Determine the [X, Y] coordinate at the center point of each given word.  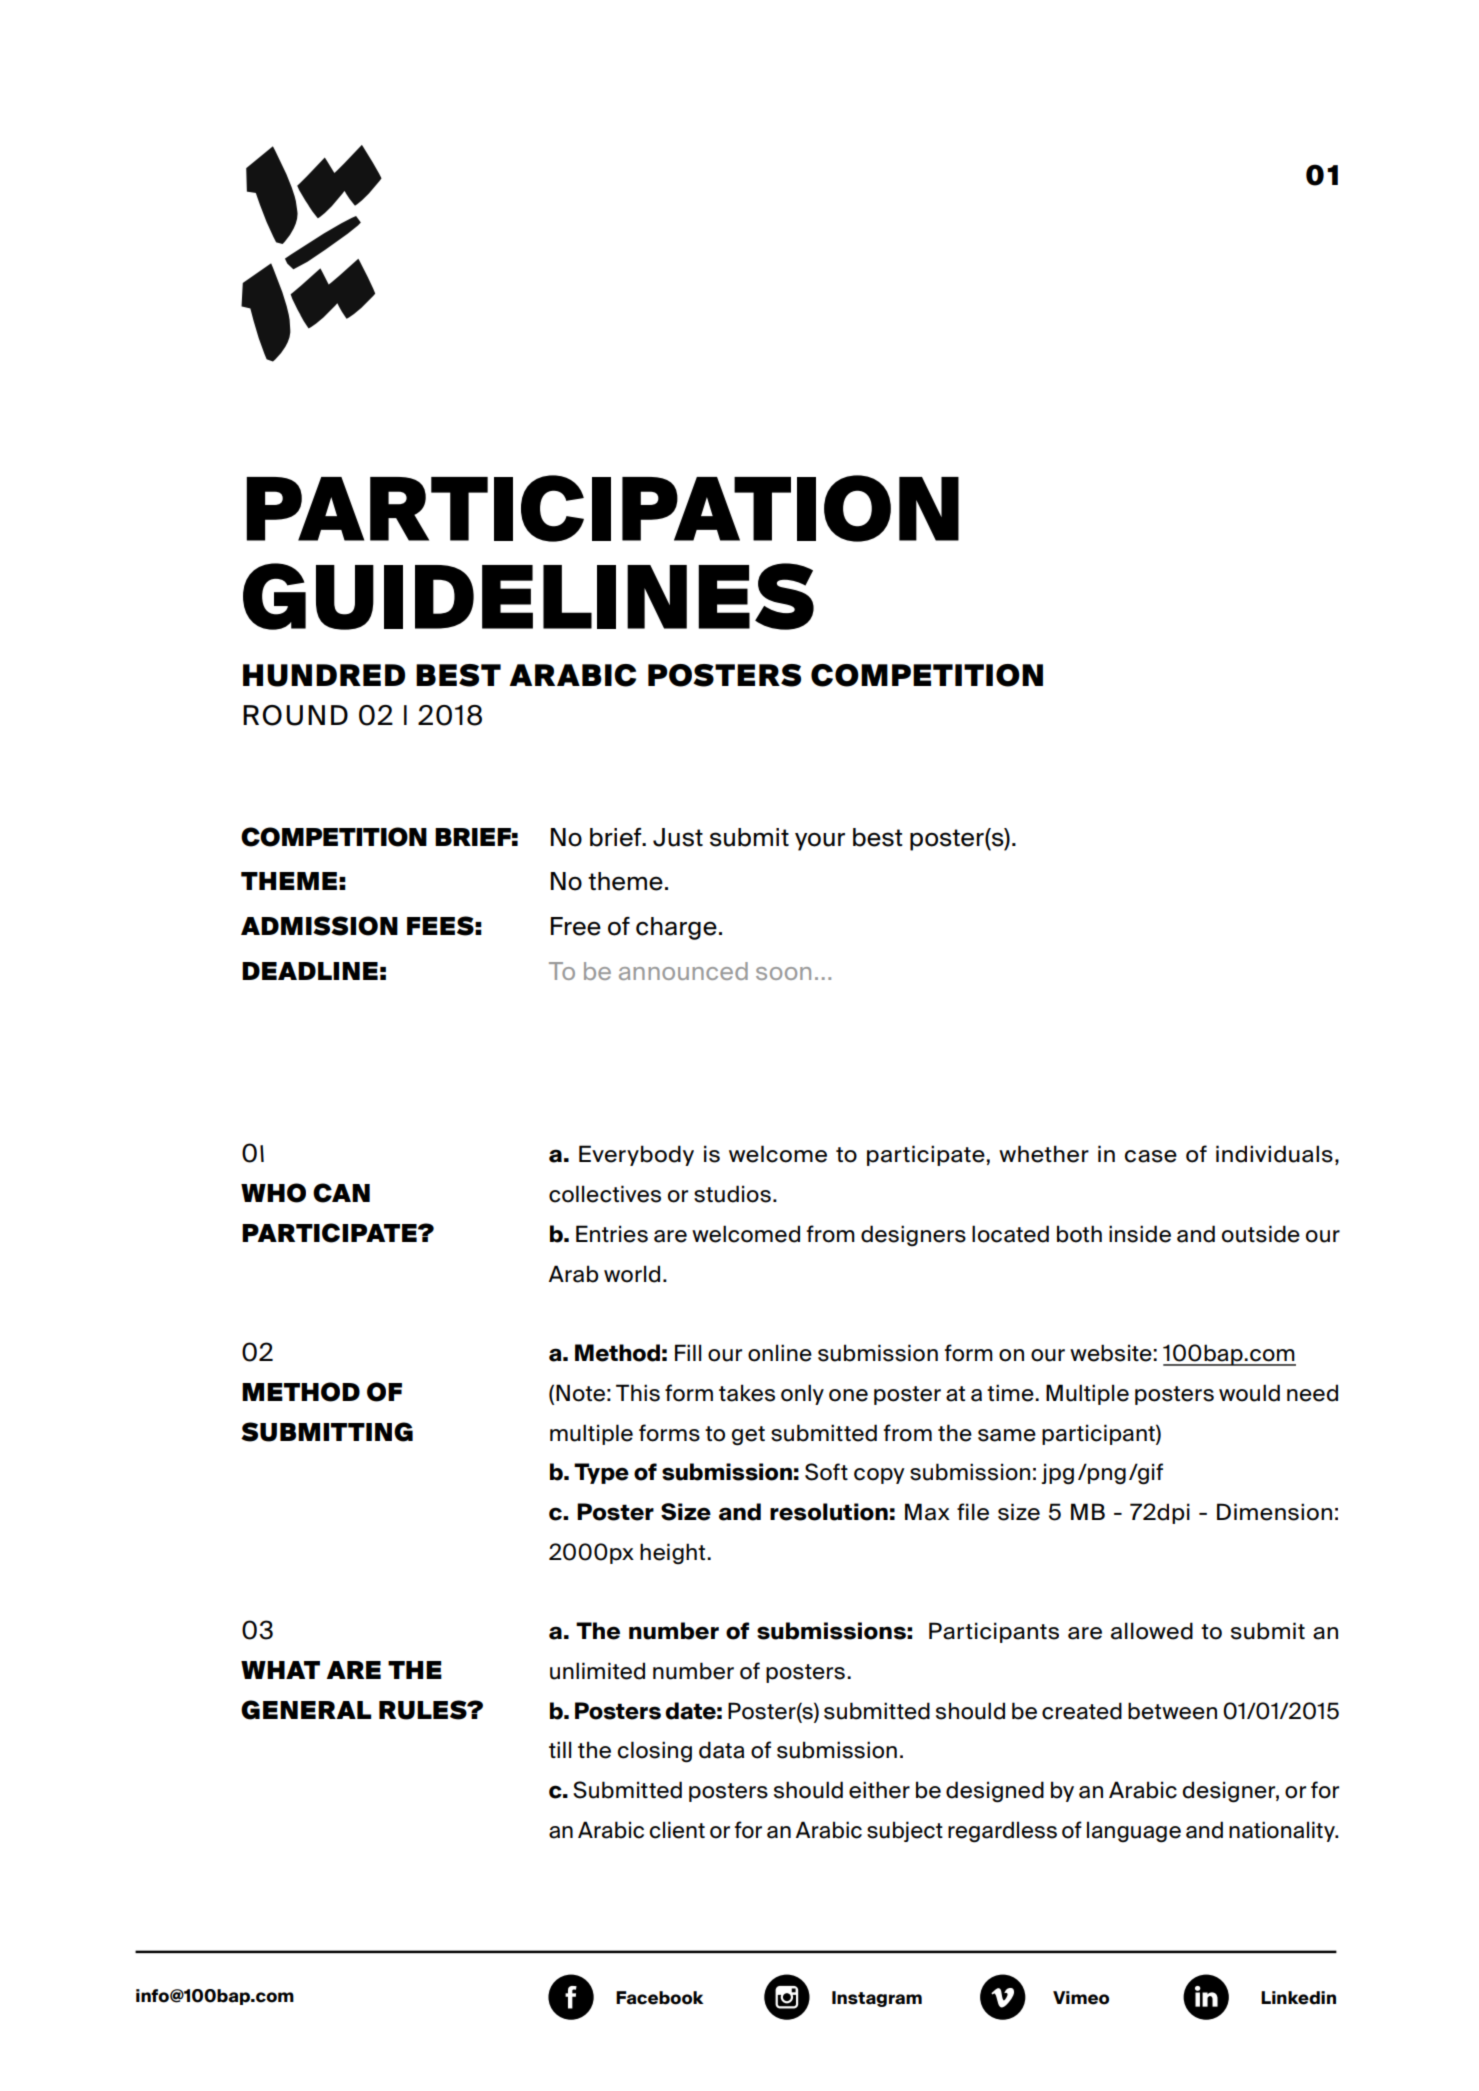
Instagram [877, 1999]
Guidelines [528, 596]
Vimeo [1081, 1998]
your [820, 841]
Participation [602, 508]
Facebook [660, 1998]
